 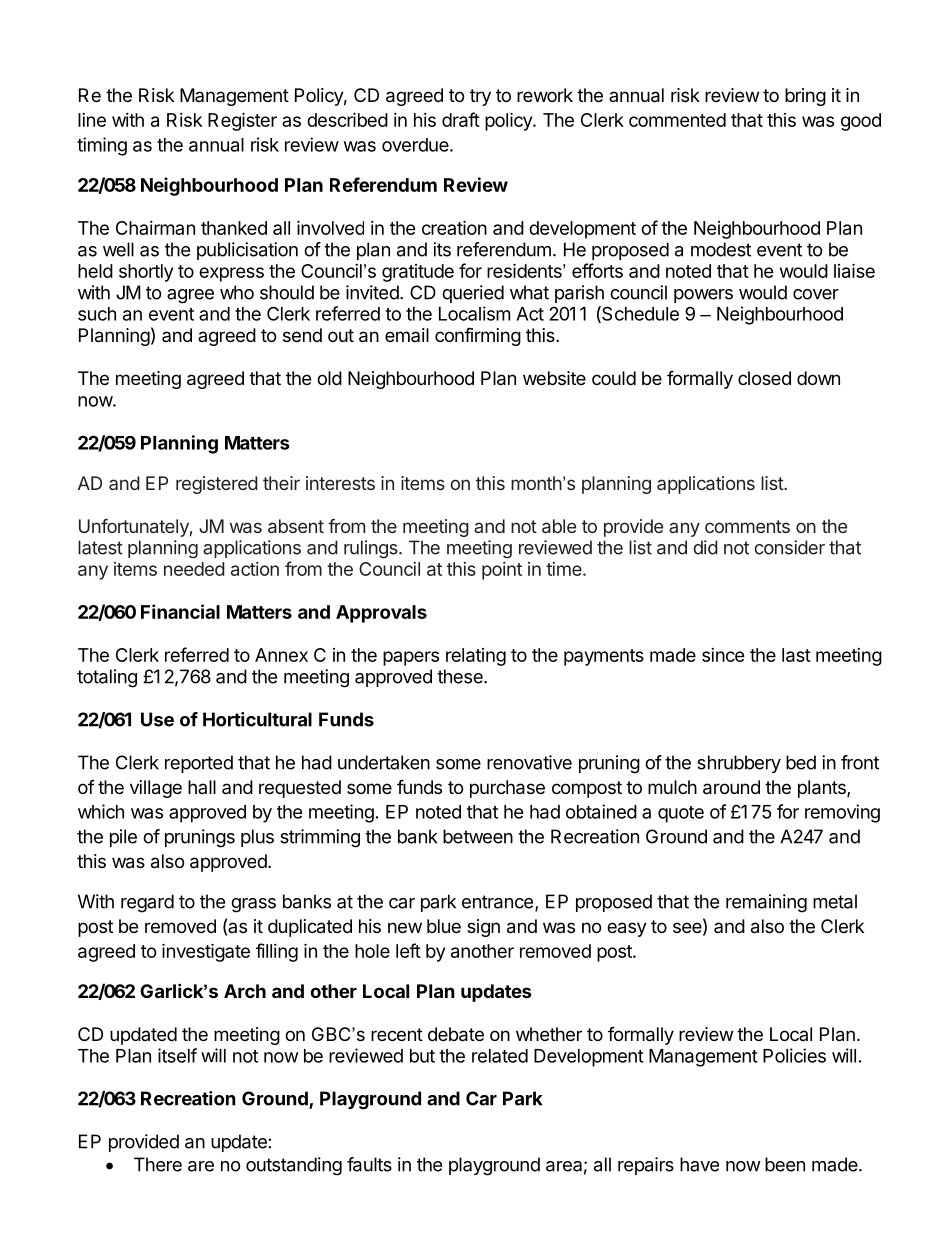 What do you see at coordinates (476, 657) in the screenshot?
I see `relating` at bounding box center [476, 657].
